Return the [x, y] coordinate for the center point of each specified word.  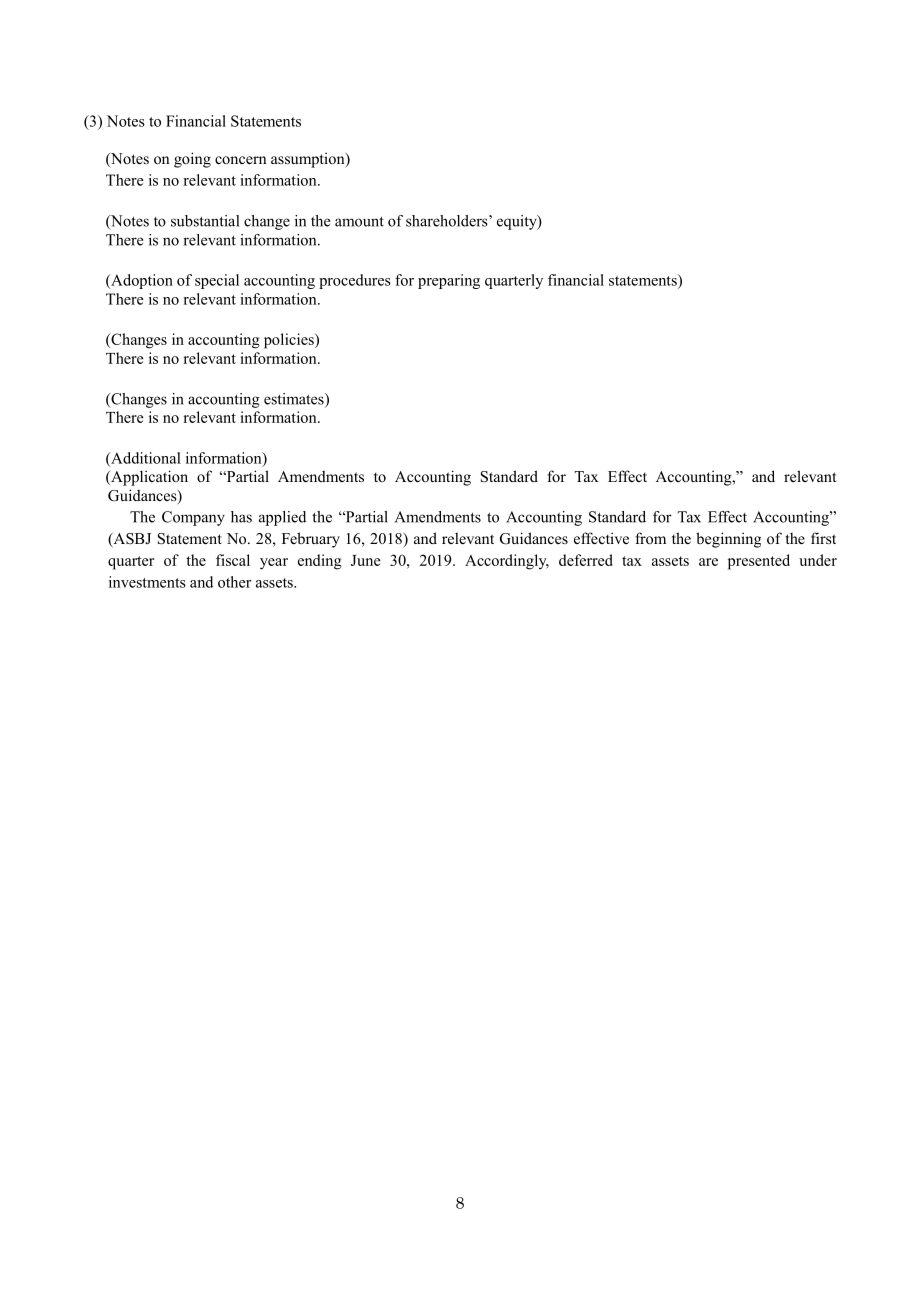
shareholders [448, 221]
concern [240, 160]
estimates [295, 400]
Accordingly [507, 562]
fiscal [233, 560]
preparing [449, 281]
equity [518, 222]
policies [290, 341]
